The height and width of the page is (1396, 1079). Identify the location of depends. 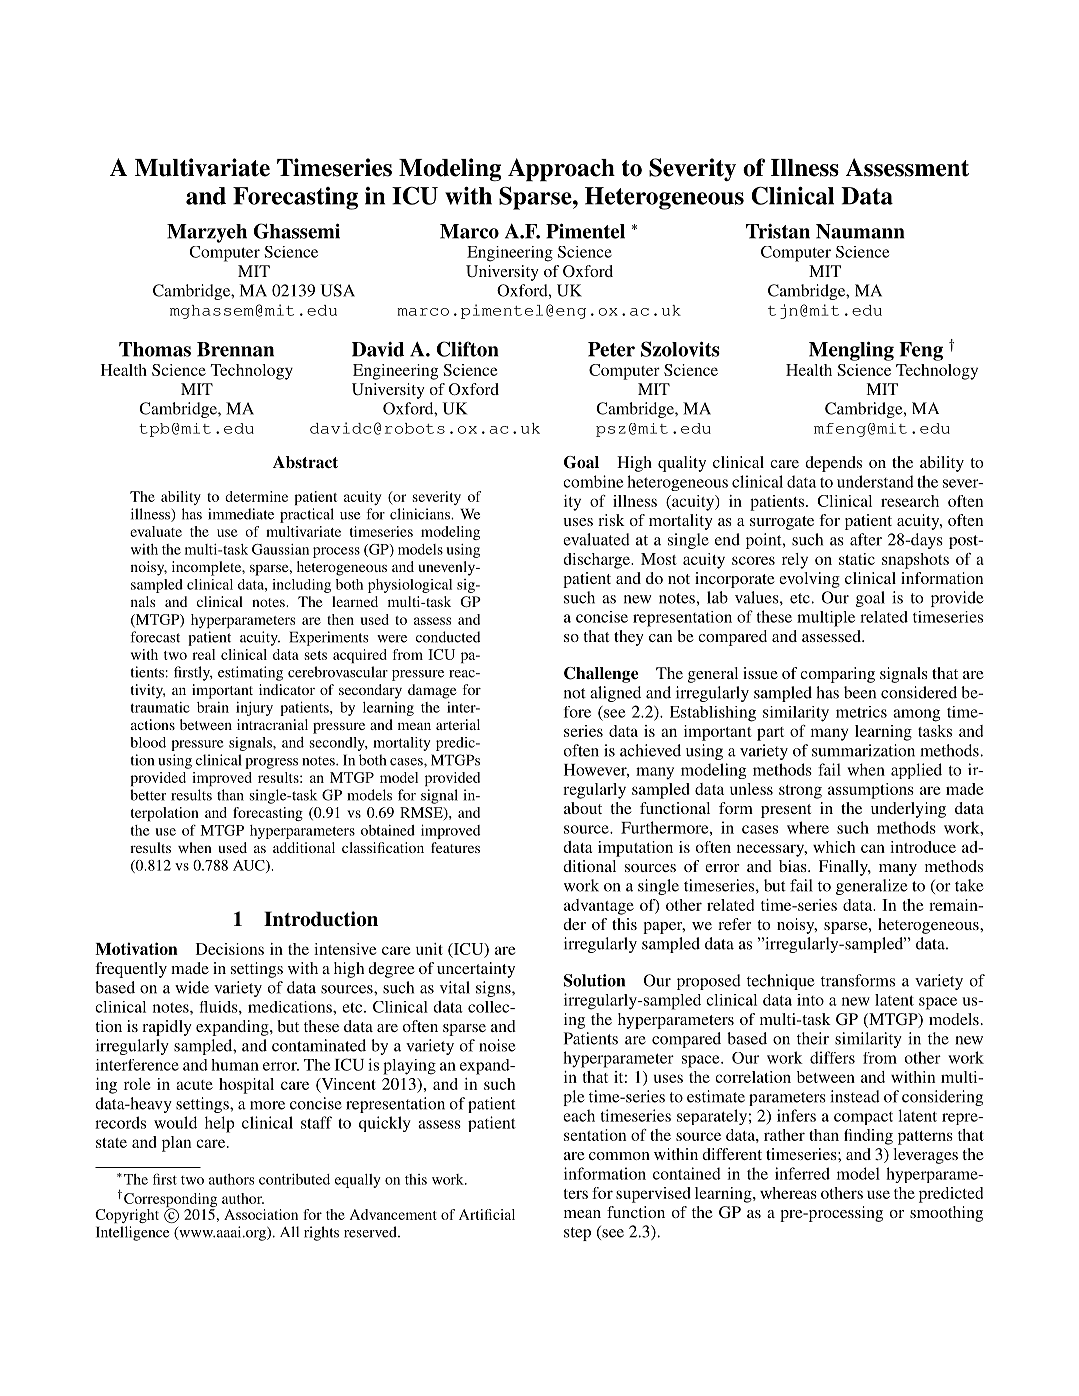
(833, 464).
